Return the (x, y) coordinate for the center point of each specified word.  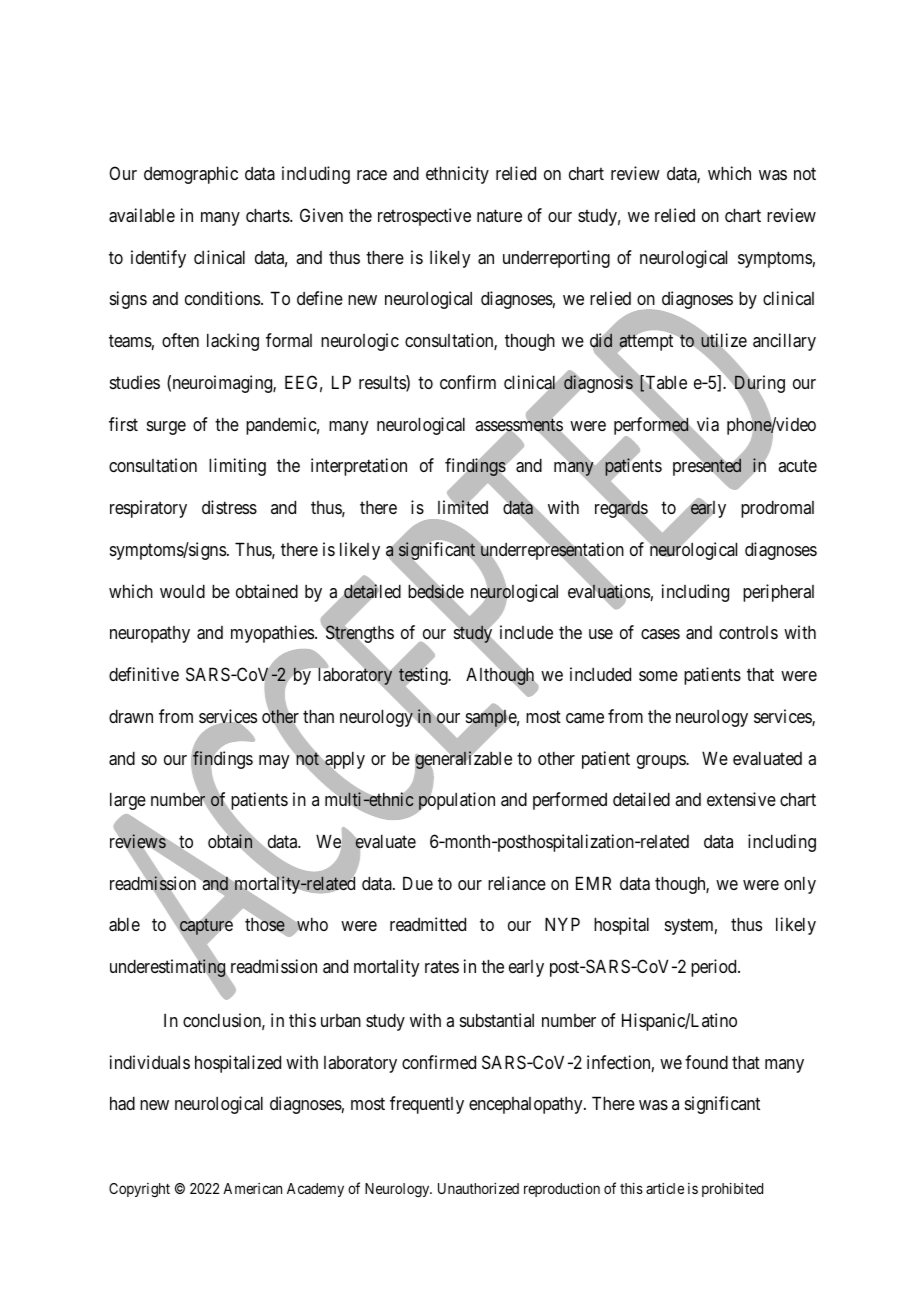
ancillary (784, 342)
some (658, 676)
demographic (191, 175)
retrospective (424, 217)
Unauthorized (478, 1188)
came (585, 718)
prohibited (732, 1189)
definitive (144, 674)
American (252, 1188)
